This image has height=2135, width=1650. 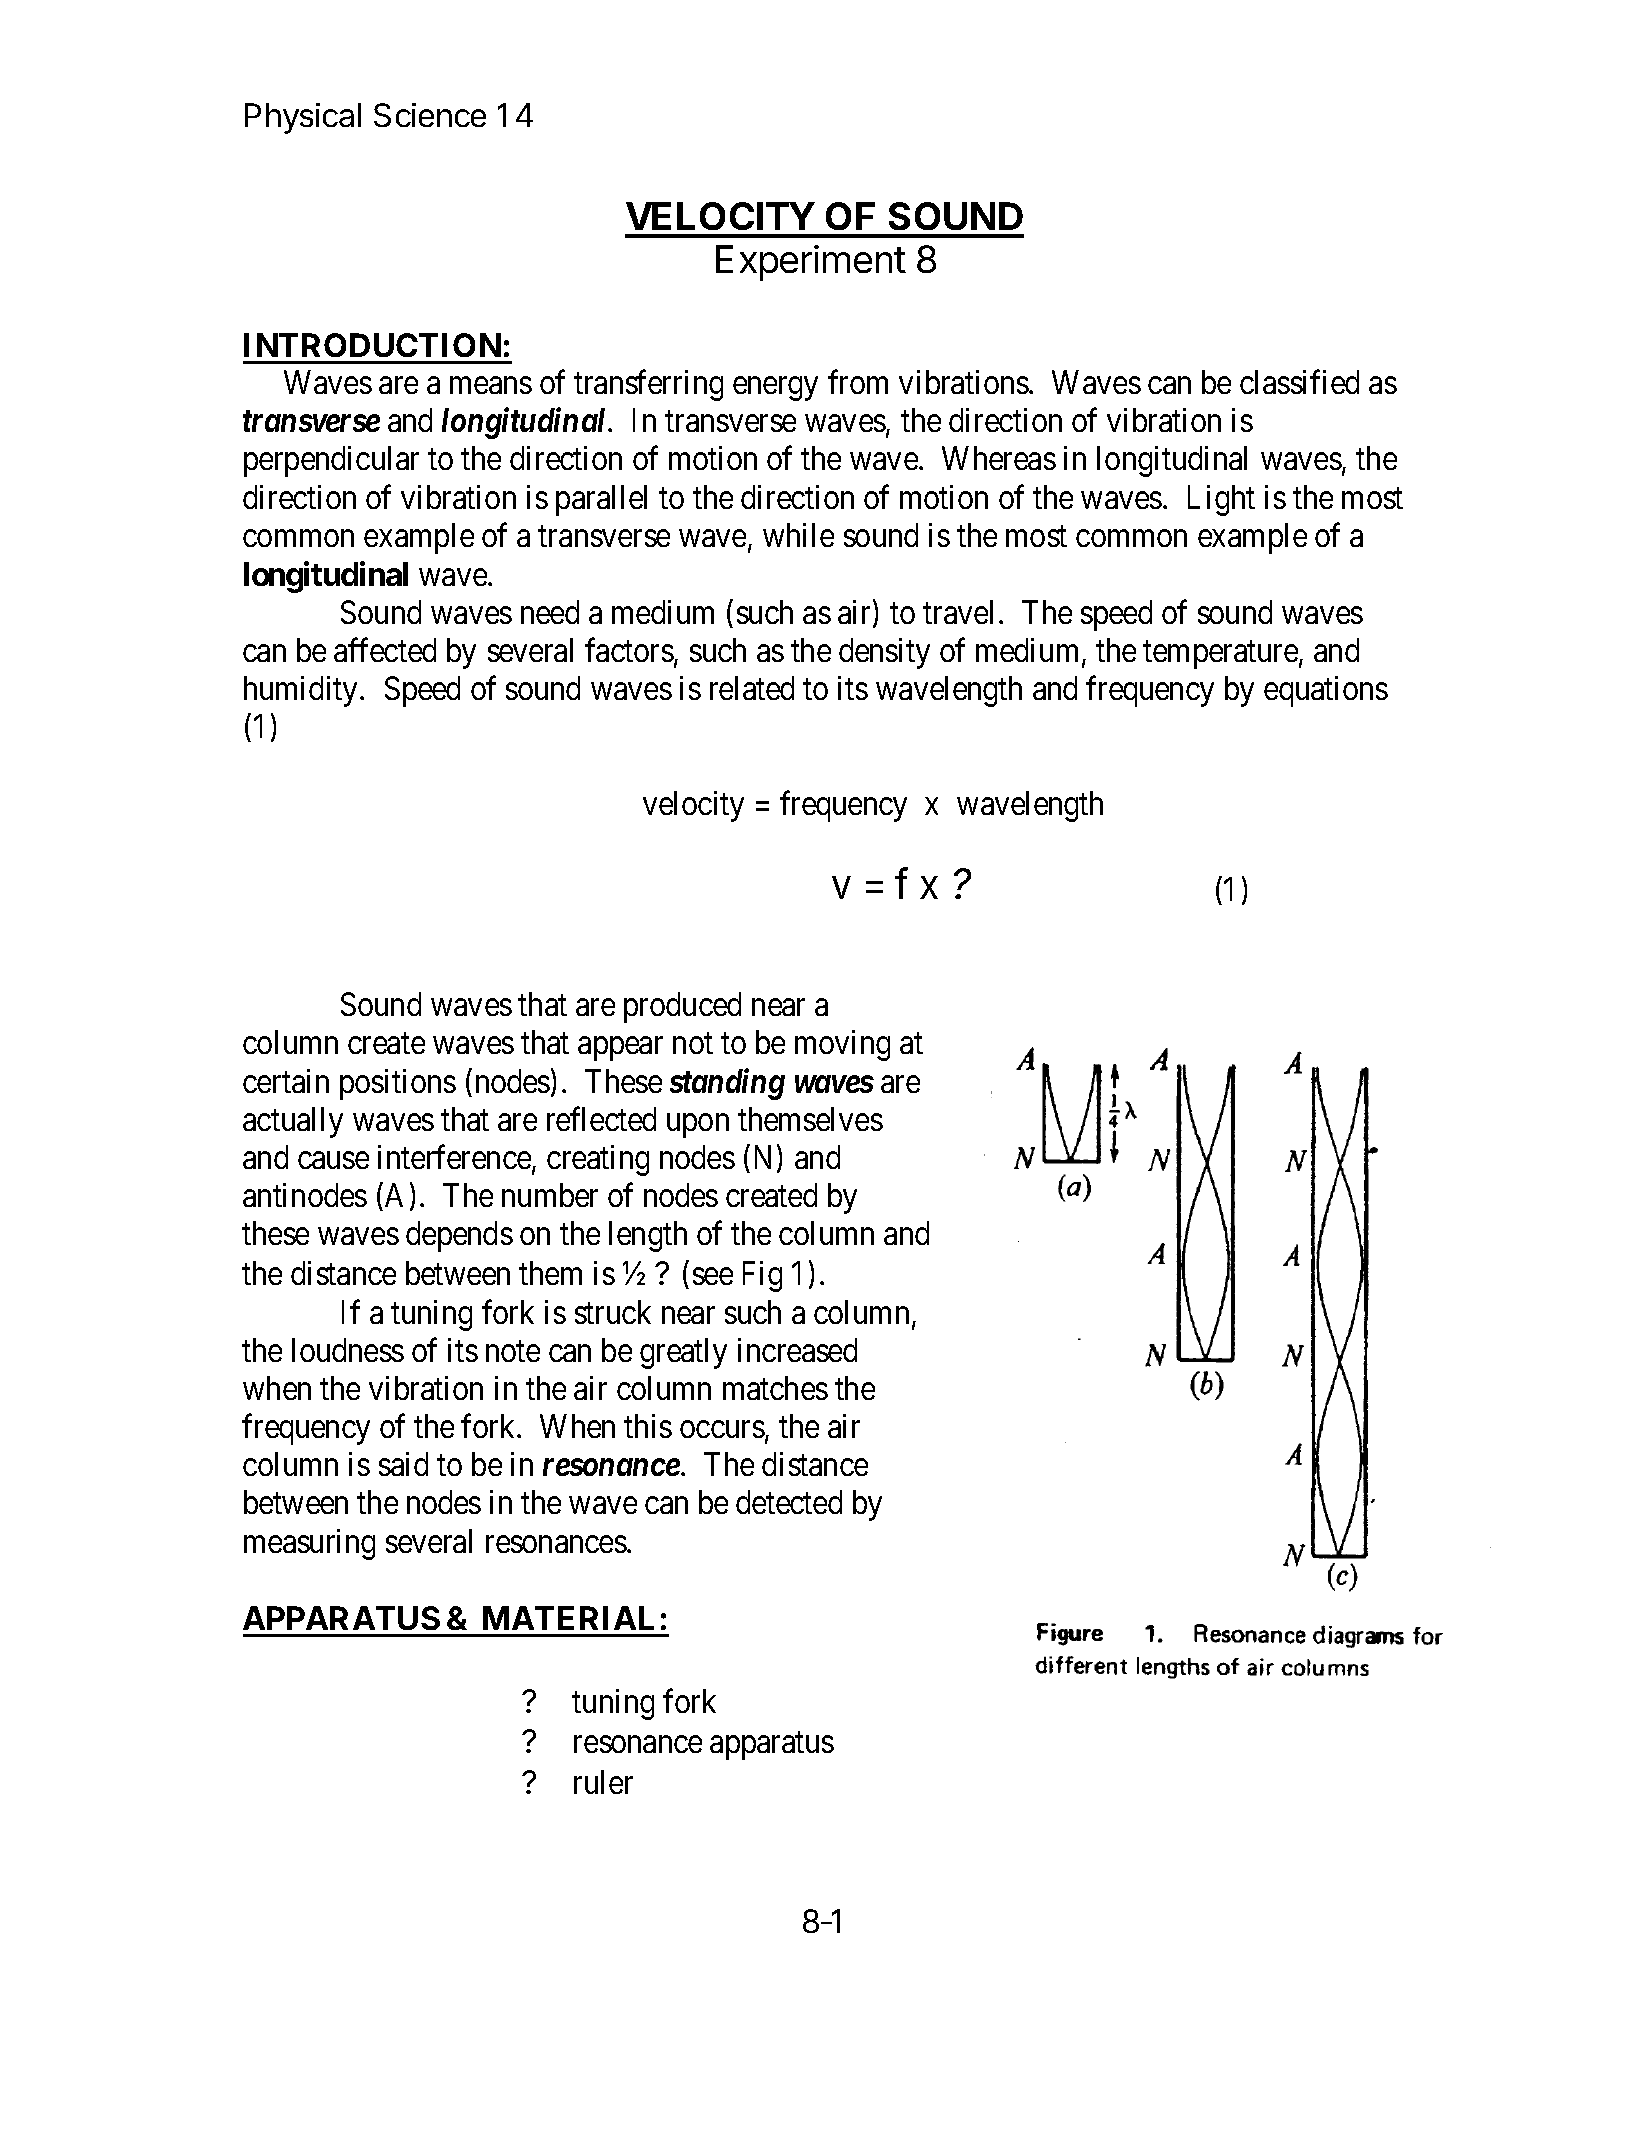 I want to click on Light, so click(x=1221, y=500).
